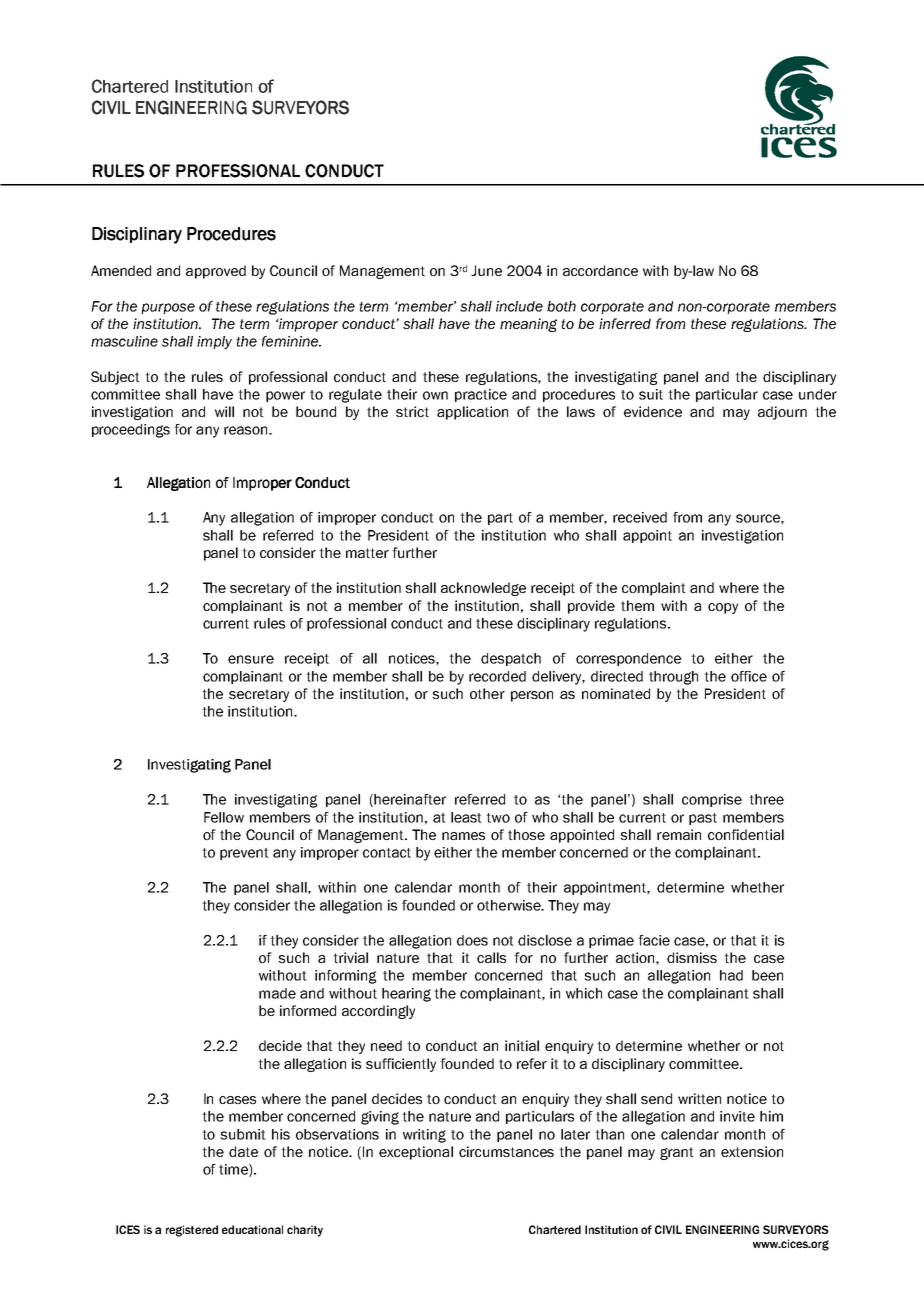 This image has width=924, height=1308. I want to click on inferred, so click(625, 323).
